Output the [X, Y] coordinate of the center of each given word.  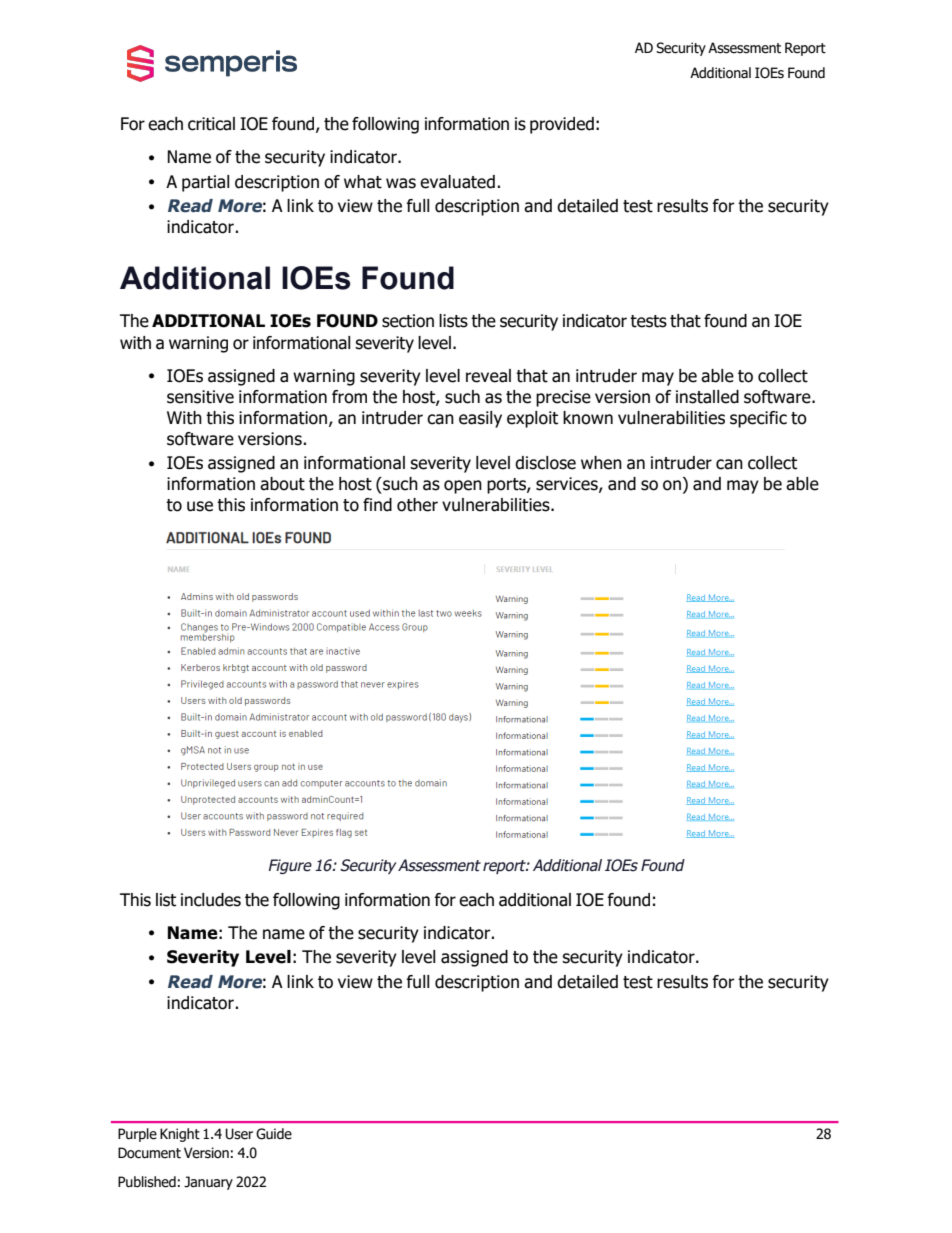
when [601, 463]
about [282, 484]
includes [211, 900]
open [463, 487]
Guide [274, 1134]
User [239, 1134]
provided [562, 125]
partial [206, 183]
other [417, 505]
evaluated [457, 182]
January [208, 1183]
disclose [545, 463]
